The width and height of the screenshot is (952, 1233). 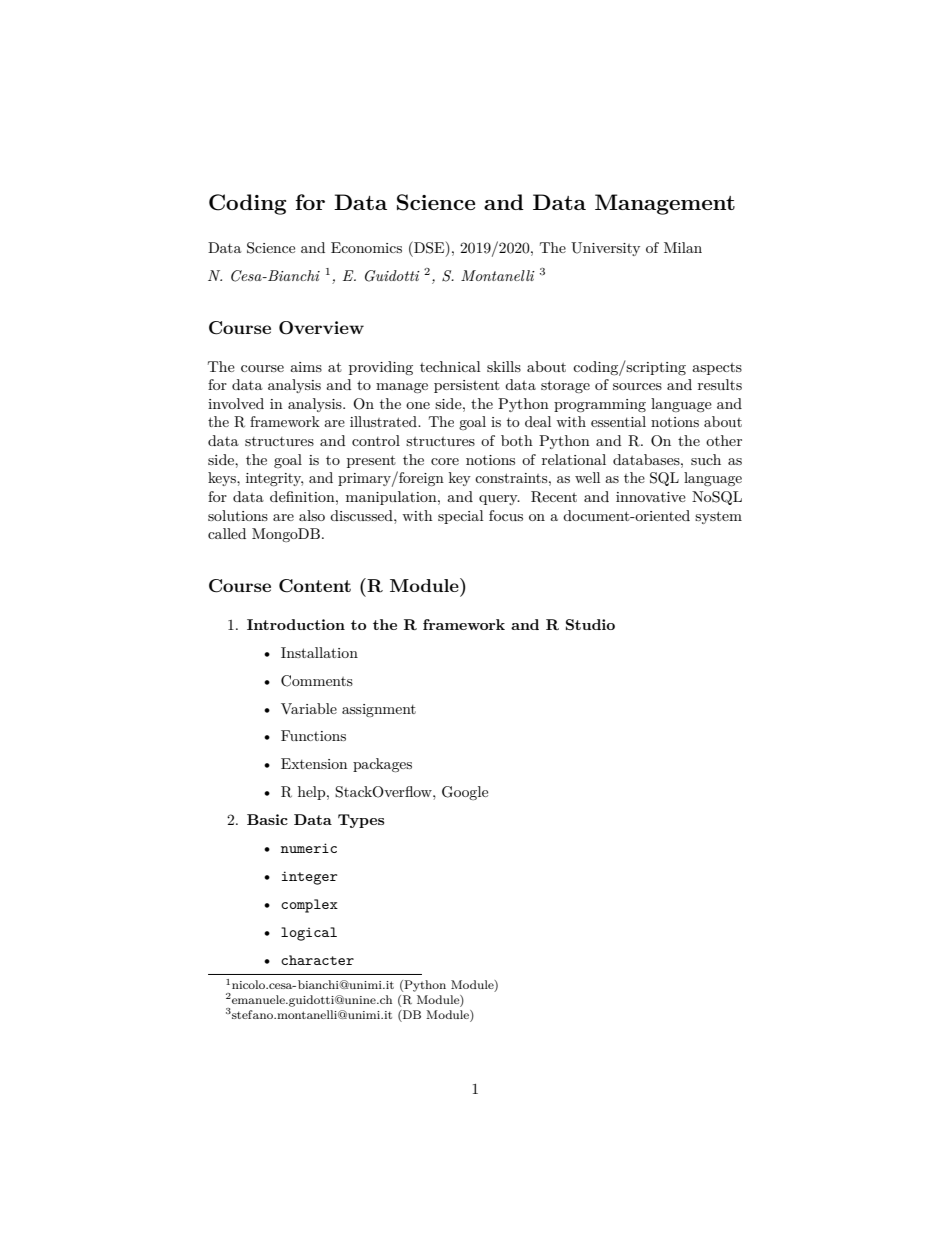 What do you see at coordinates (718, 517) in the screenshot?
I see `system` at bounding box center [718, 517].
